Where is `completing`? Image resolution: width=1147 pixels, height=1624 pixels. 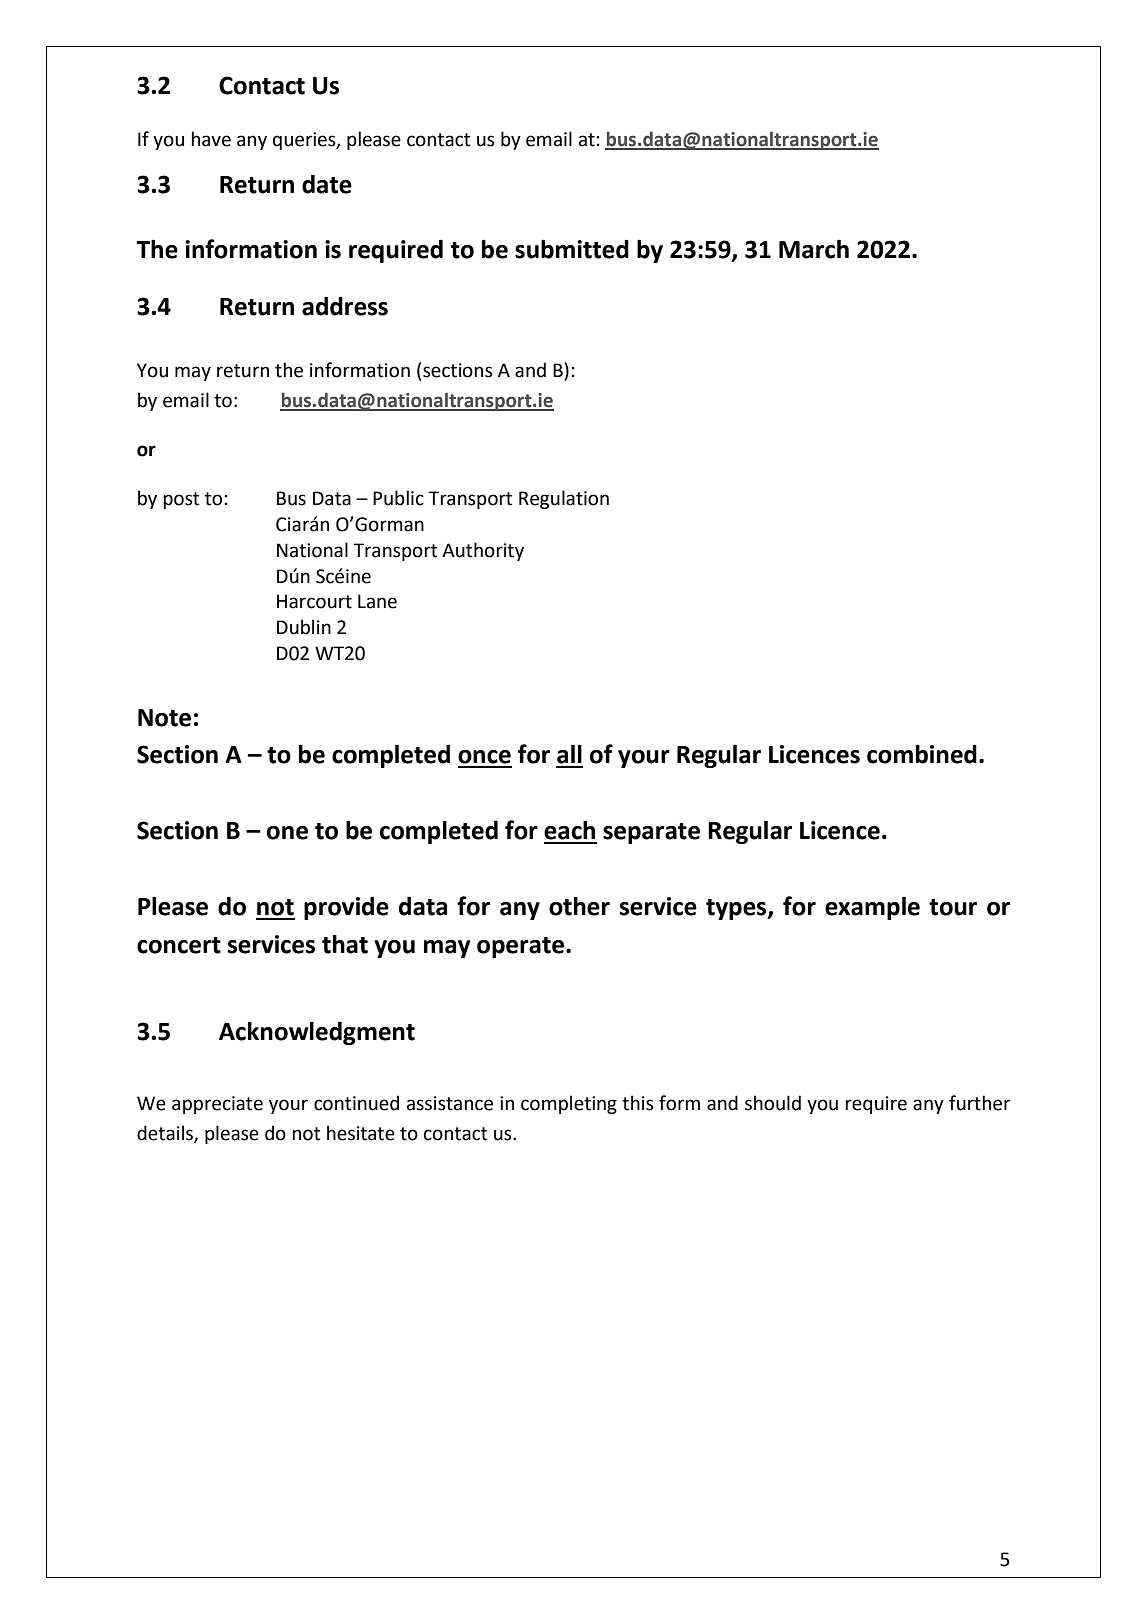
completing is located at coordinates (569, 1104).
